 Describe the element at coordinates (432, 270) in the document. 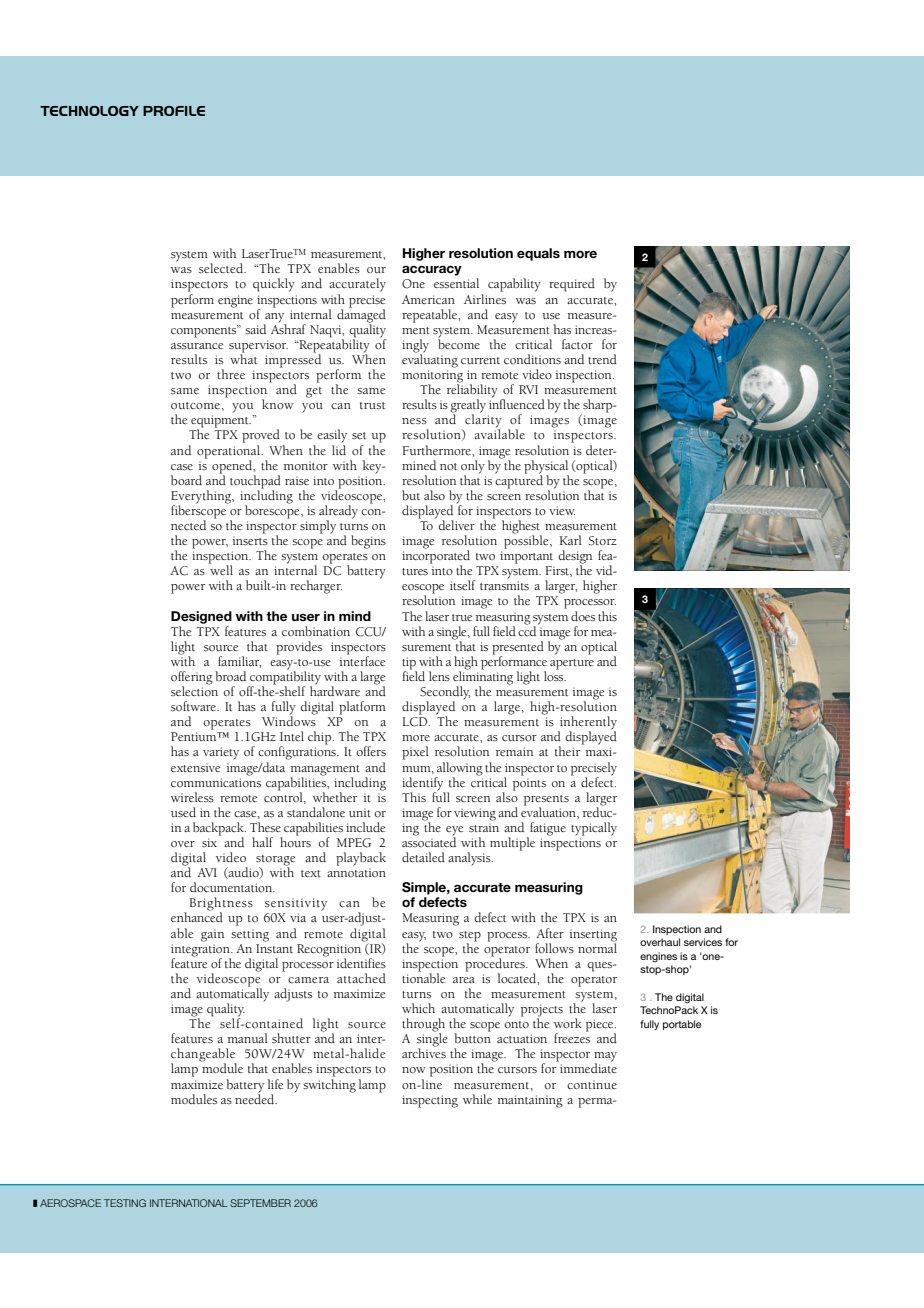

I see `accuracy` at that location.
